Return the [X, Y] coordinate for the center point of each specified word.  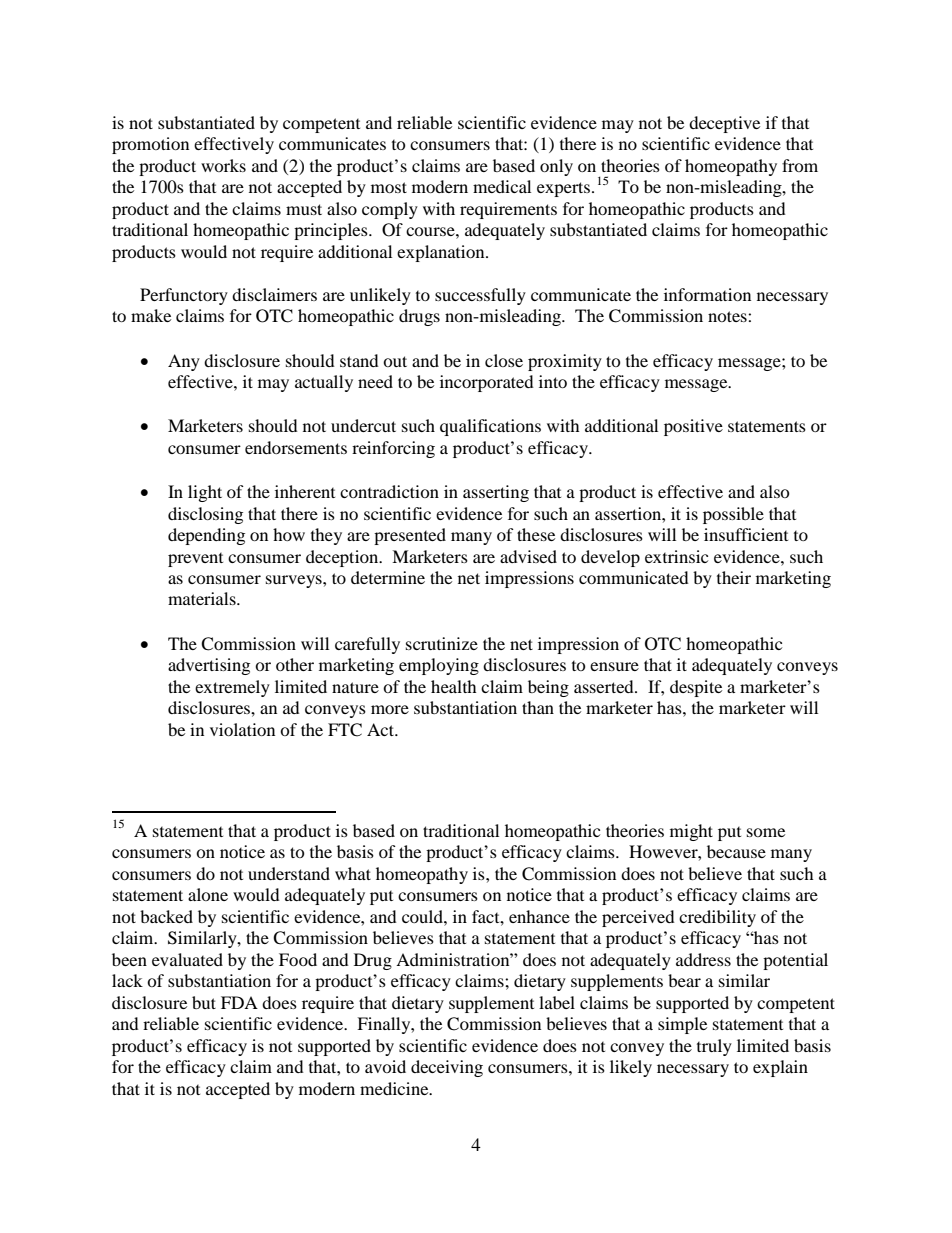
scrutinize [442, 643]
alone [208, 894]
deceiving [447, 1068]
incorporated [487, 383]
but [204, 1002]
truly [714, 1047]
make [151, 315]
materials [203, 598]
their [734, 577]
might [691, 832]
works [223, 165]
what [353, 873]
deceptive [724, 124]
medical [502, 186]
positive [693, 427]
